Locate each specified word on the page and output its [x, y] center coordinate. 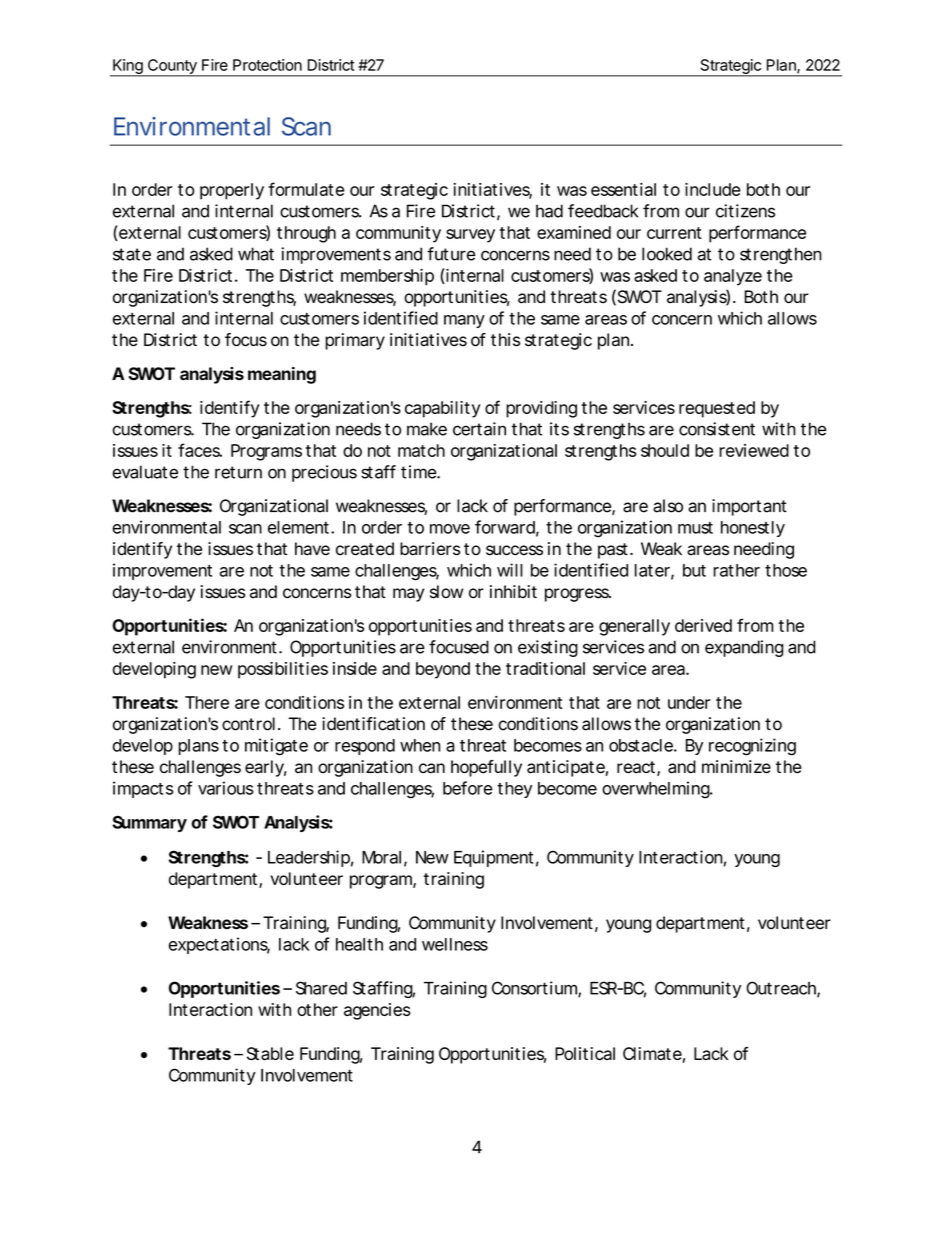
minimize [736, 767]
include [713, 189]
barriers [430, 549]
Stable [270, 1053]
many [464, 321]
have [312, 549]
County [172, 67]
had [549, 211]
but [694, 570]
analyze [733, 277]
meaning [282, 375]
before [468, 788]
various [226, 788]
